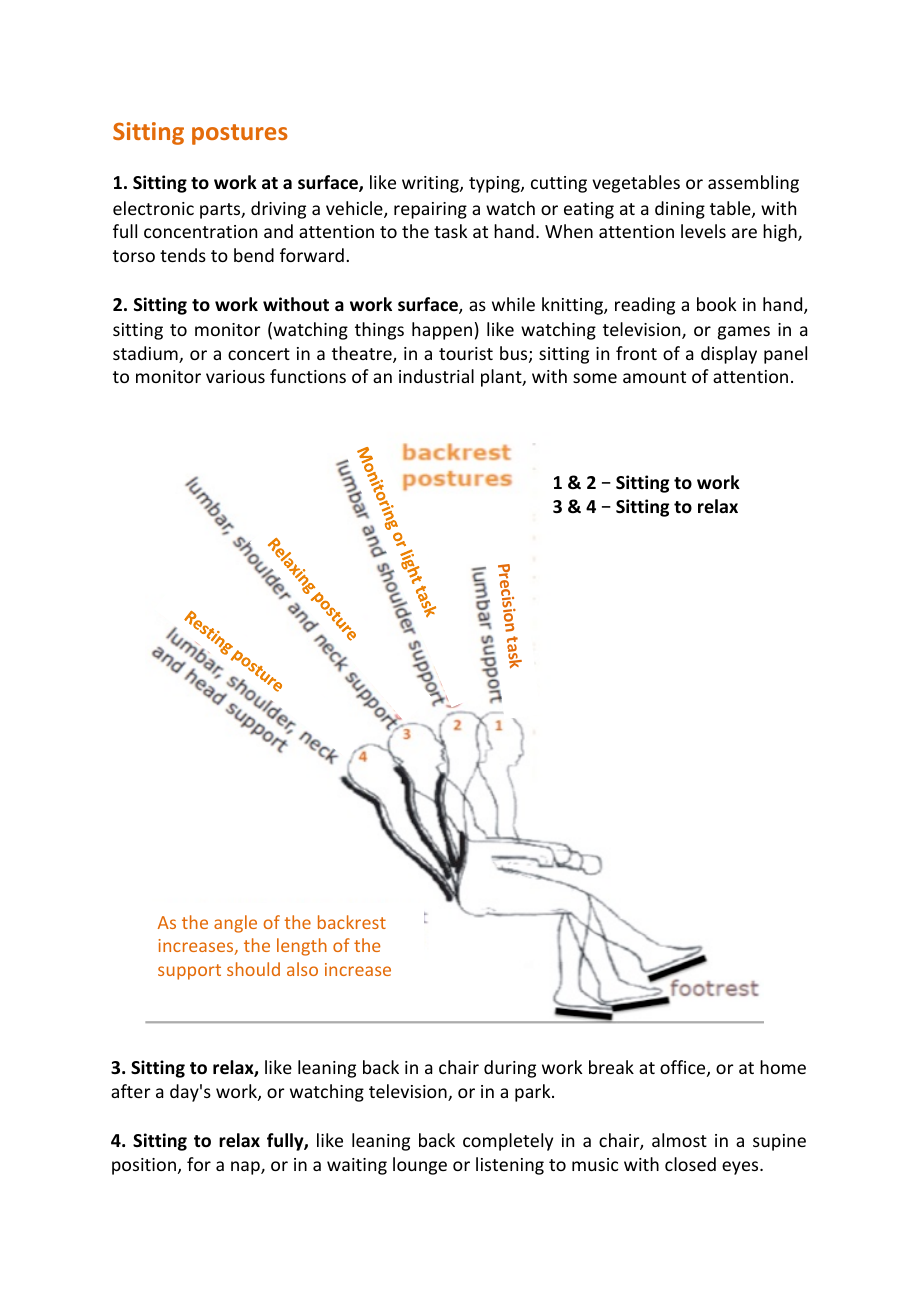 The height and width of the document is (1316, 911). Describe the element at coordinates (654, 377) in the document. I see `amount` at that location.
